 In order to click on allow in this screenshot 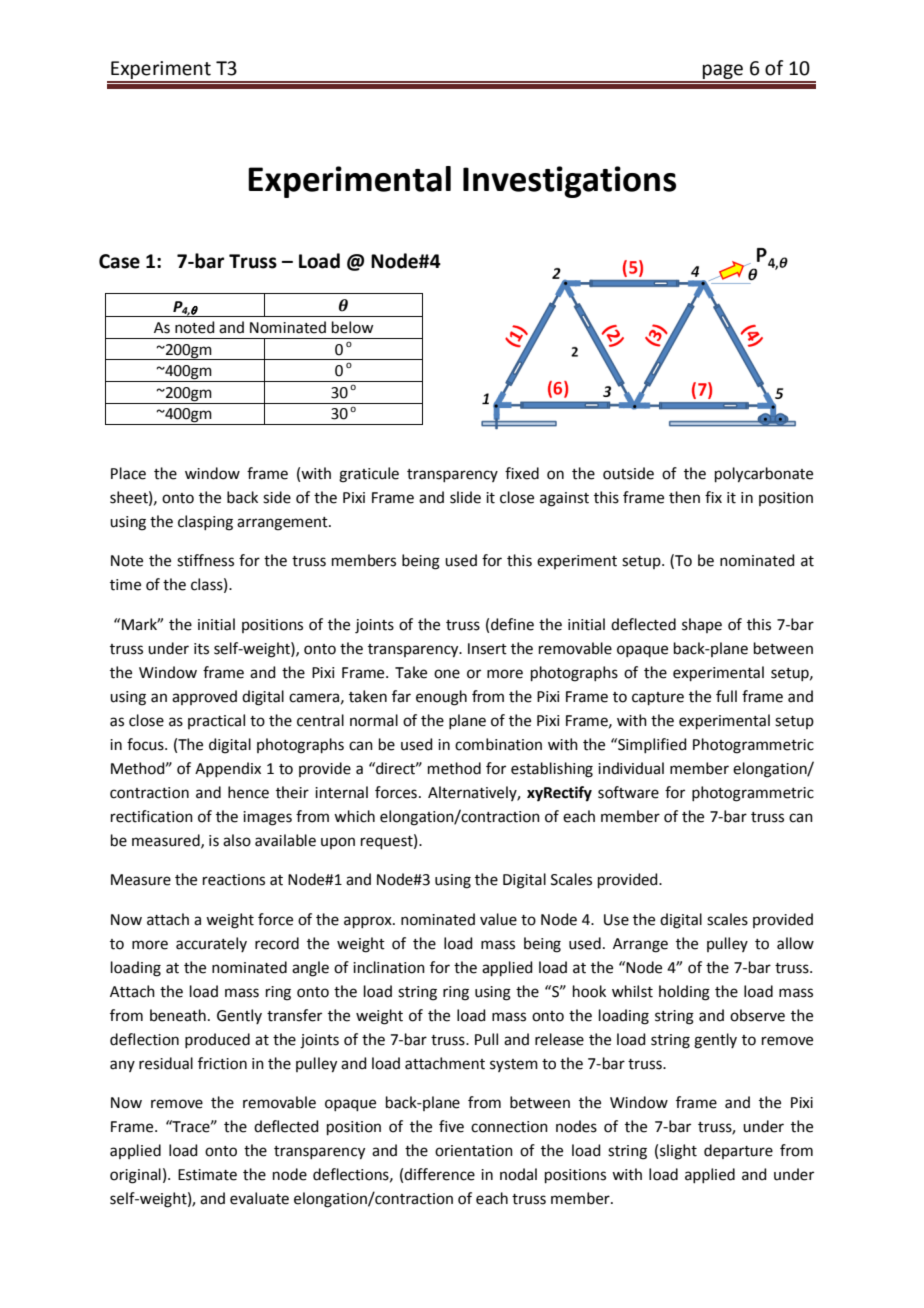, I will do `click(795, 943)`.
